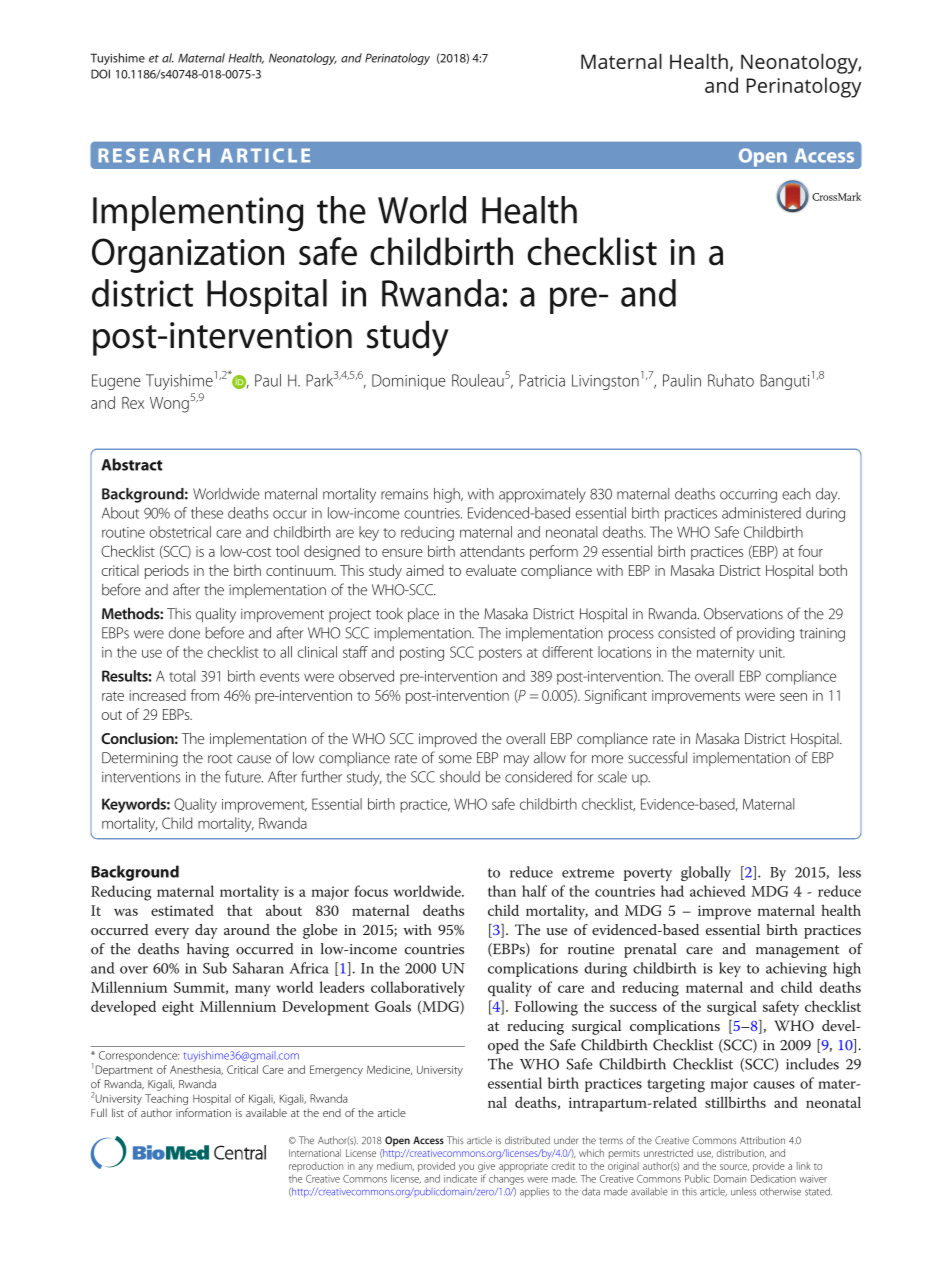  Describe the element at coordinates (203, 1112) in the screenshot. I see `information` at that location.
